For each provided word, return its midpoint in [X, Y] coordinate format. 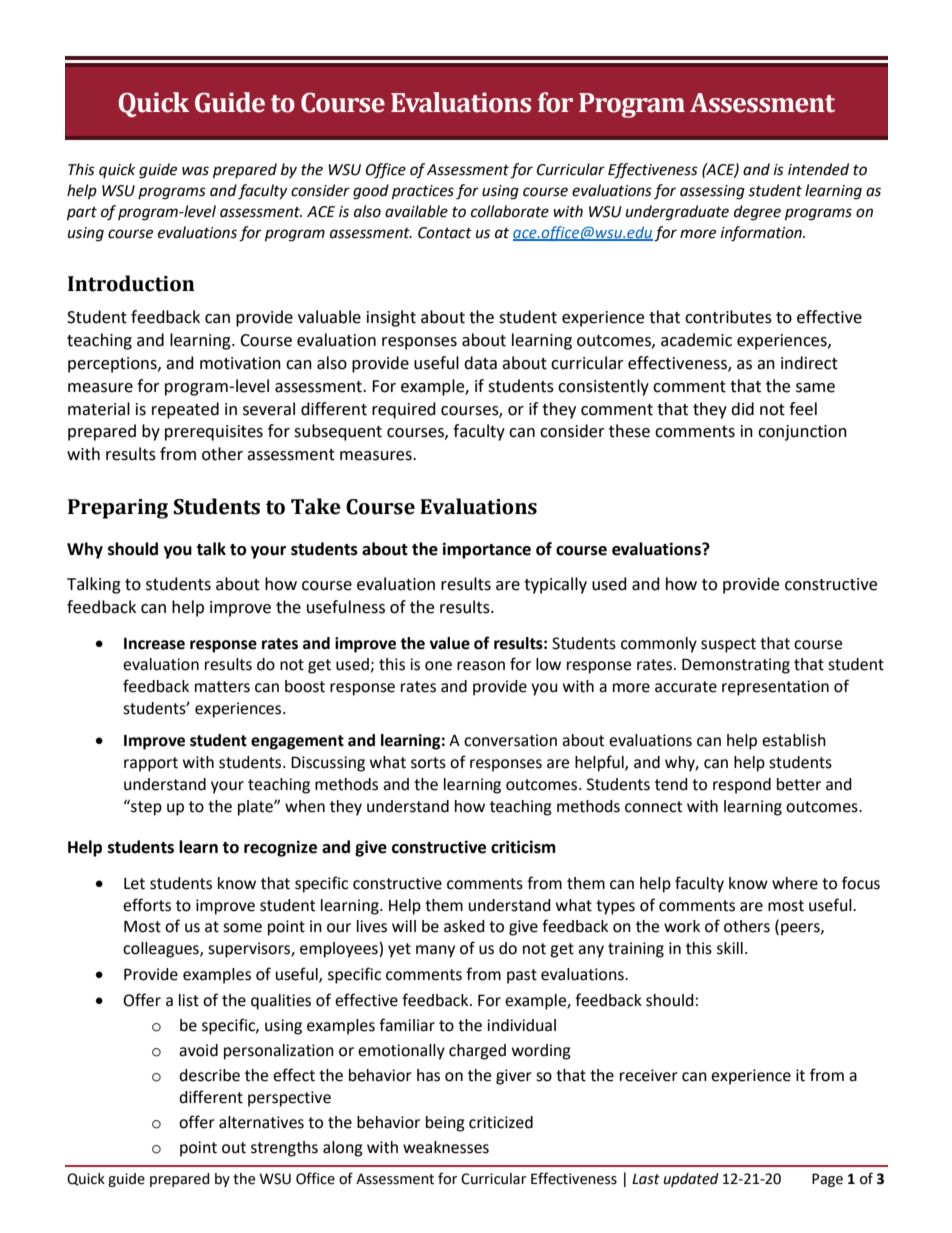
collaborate [510, 211]
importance [487, 550]
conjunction [802, 433]
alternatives [261, 1122]
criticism [523, 847]
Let [134, 884]
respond [742, 786]
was [195, 171]
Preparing [118, 509]
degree [757, 213]
